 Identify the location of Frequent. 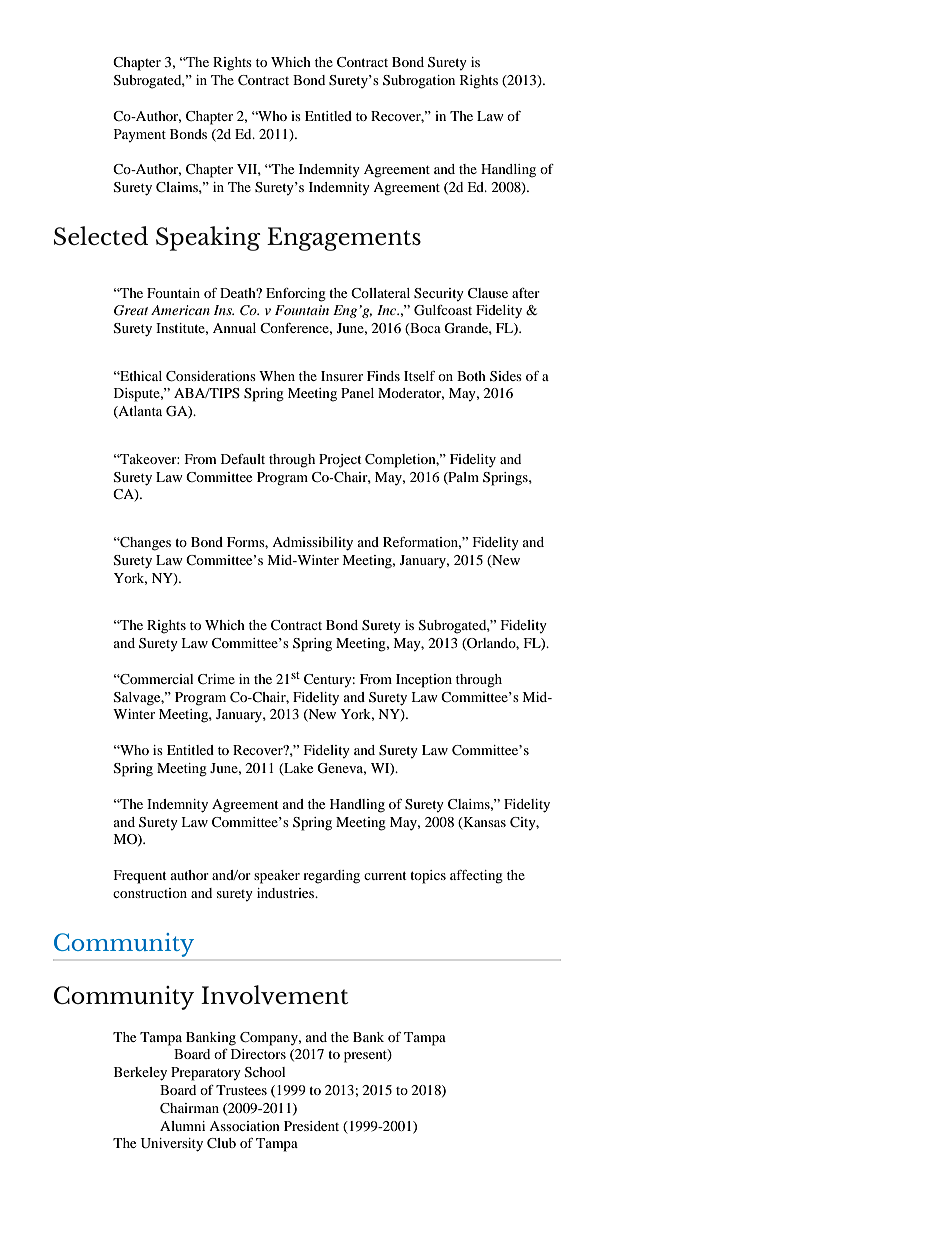
(140, 877).
